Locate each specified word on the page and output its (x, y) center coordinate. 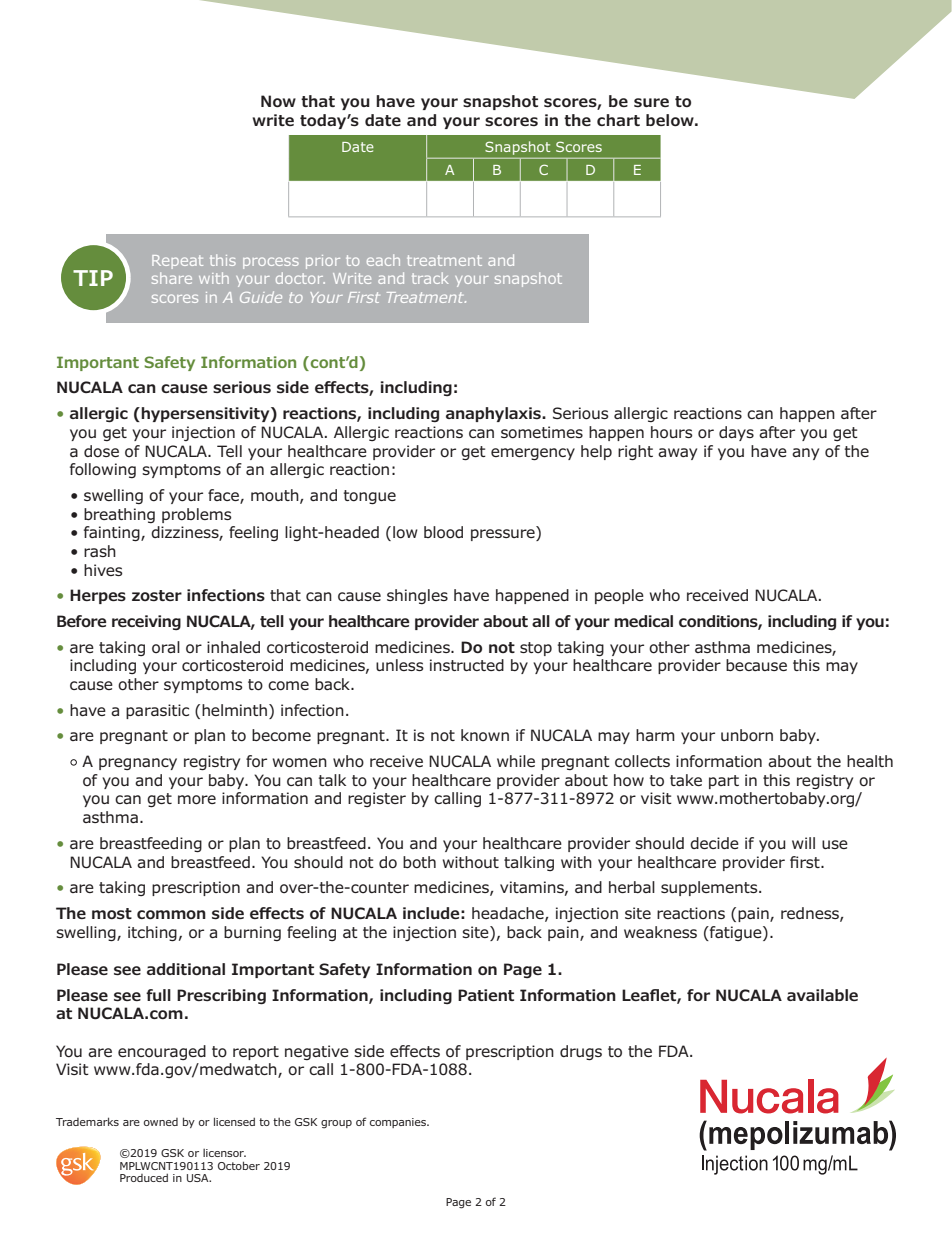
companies (399, 1123)
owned (161, 1122)
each (383, 260)
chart (618, 120)
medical (643, 621)
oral (166, 647)
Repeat (177, 262)
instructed (467, 665)
